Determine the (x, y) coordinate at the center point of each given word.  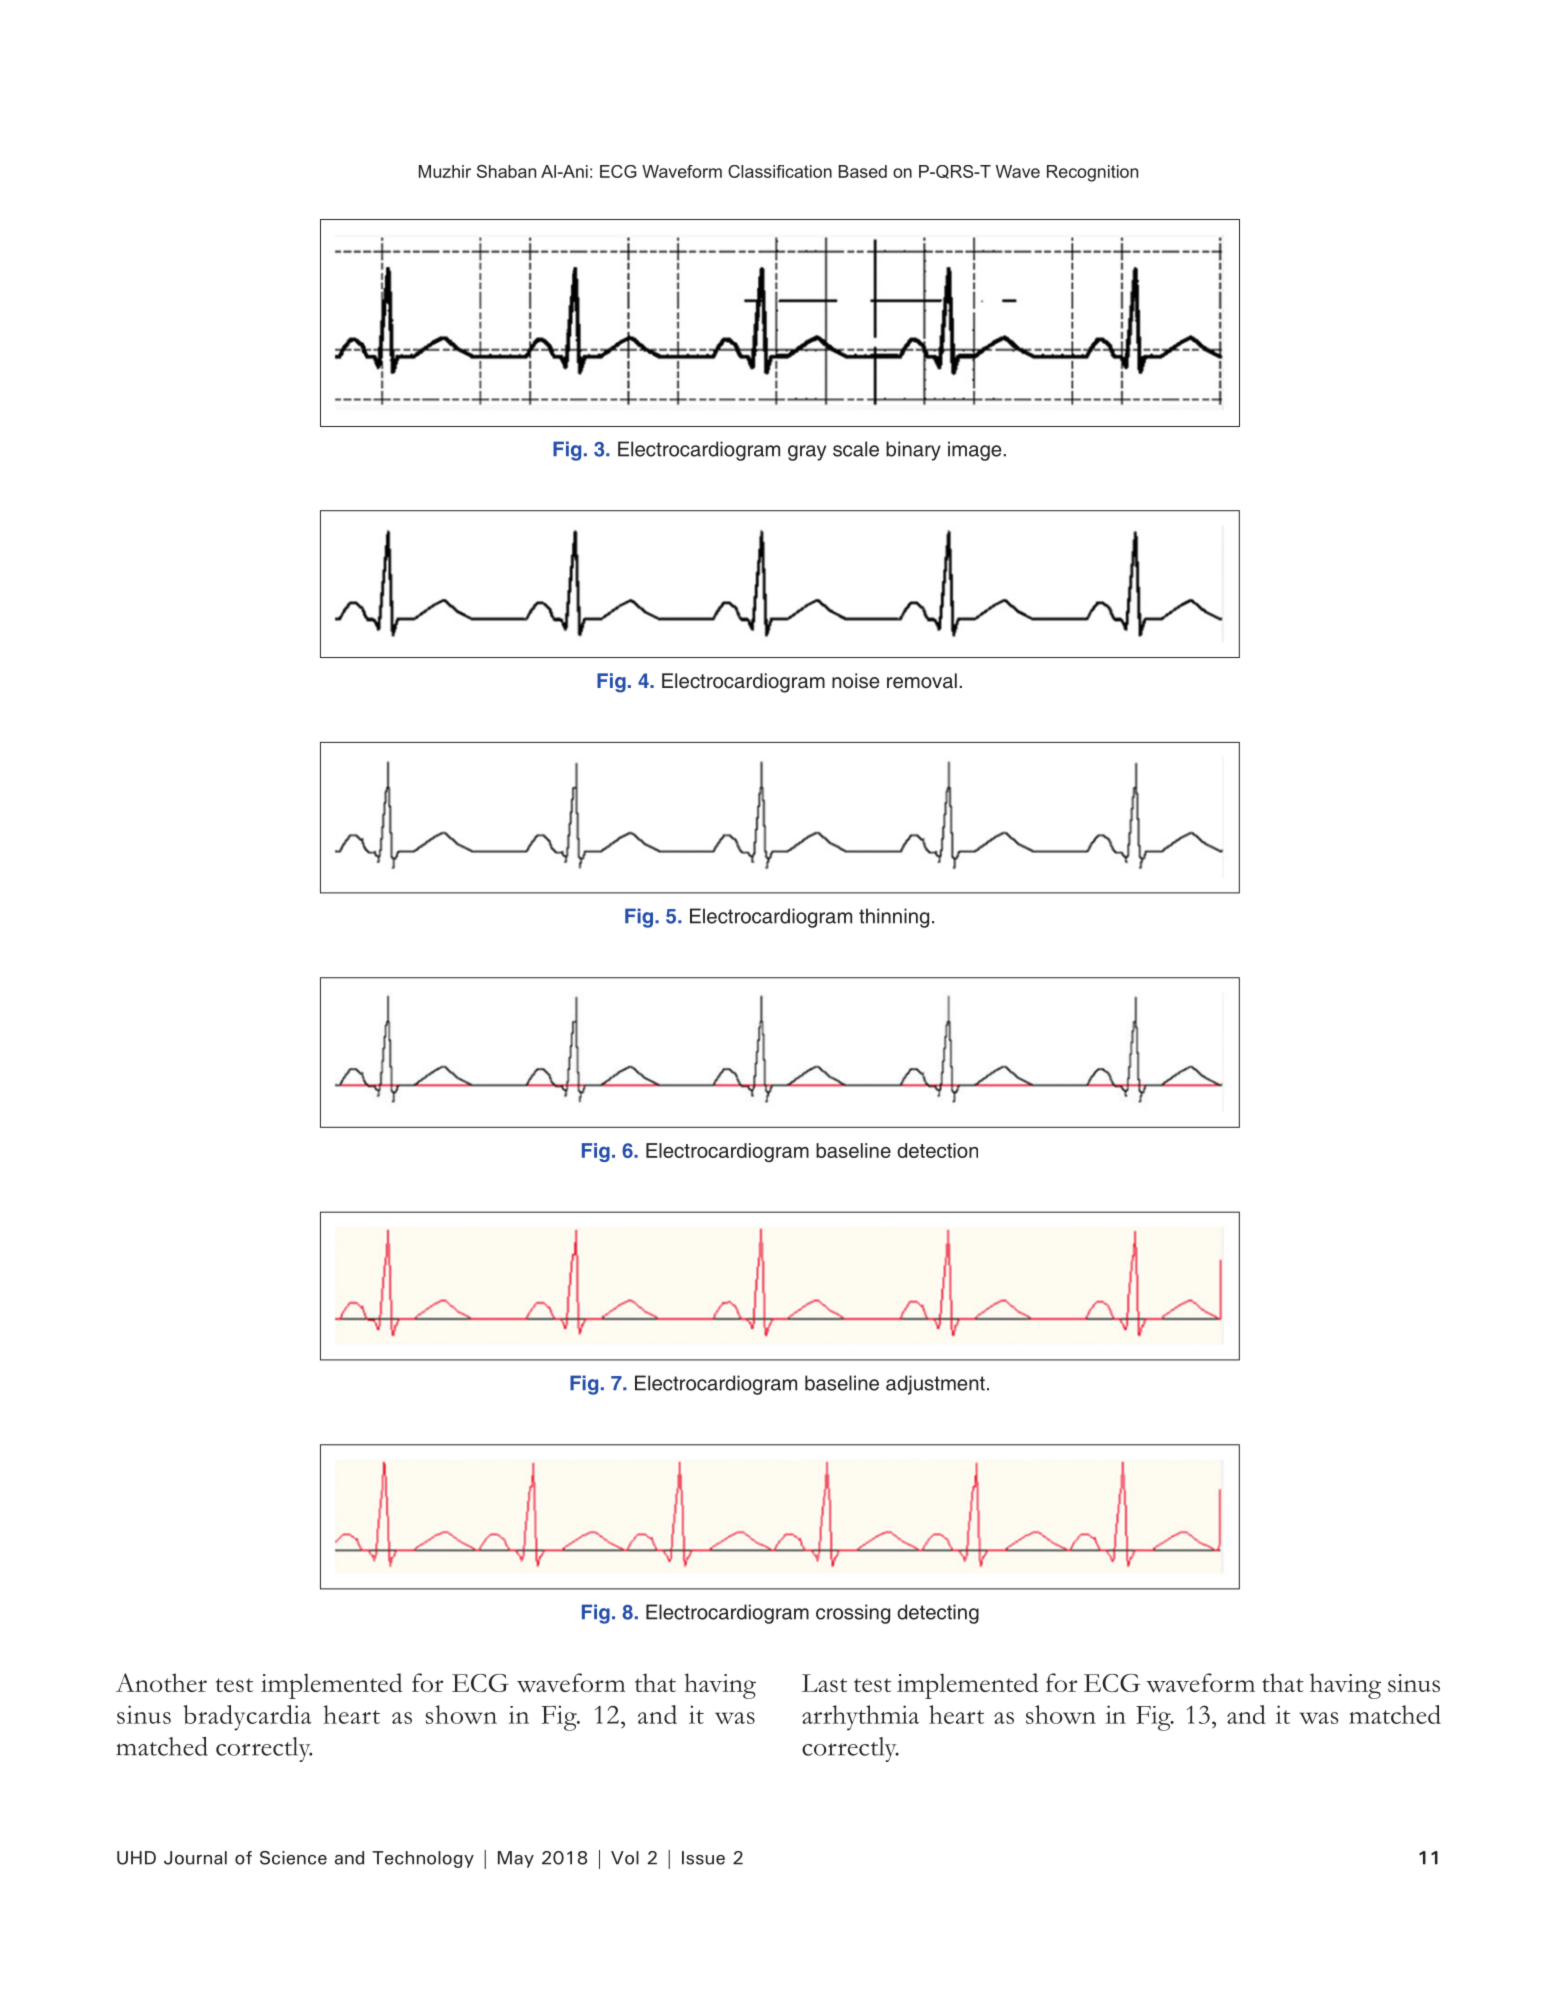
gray (807, 453)
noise (856, 681)
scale (856, 449)
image (976, 451)
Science (293, 1858)
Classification (780, 171)
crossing (853, 1614)
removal (922, 681)
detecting (938, 1614)
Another (161, 1682)
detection (937, 1150)
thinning (894, 918)
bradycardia (247, 1718)
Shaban (506, 171)
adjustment (935, 1385)
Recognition (1092, 173)
